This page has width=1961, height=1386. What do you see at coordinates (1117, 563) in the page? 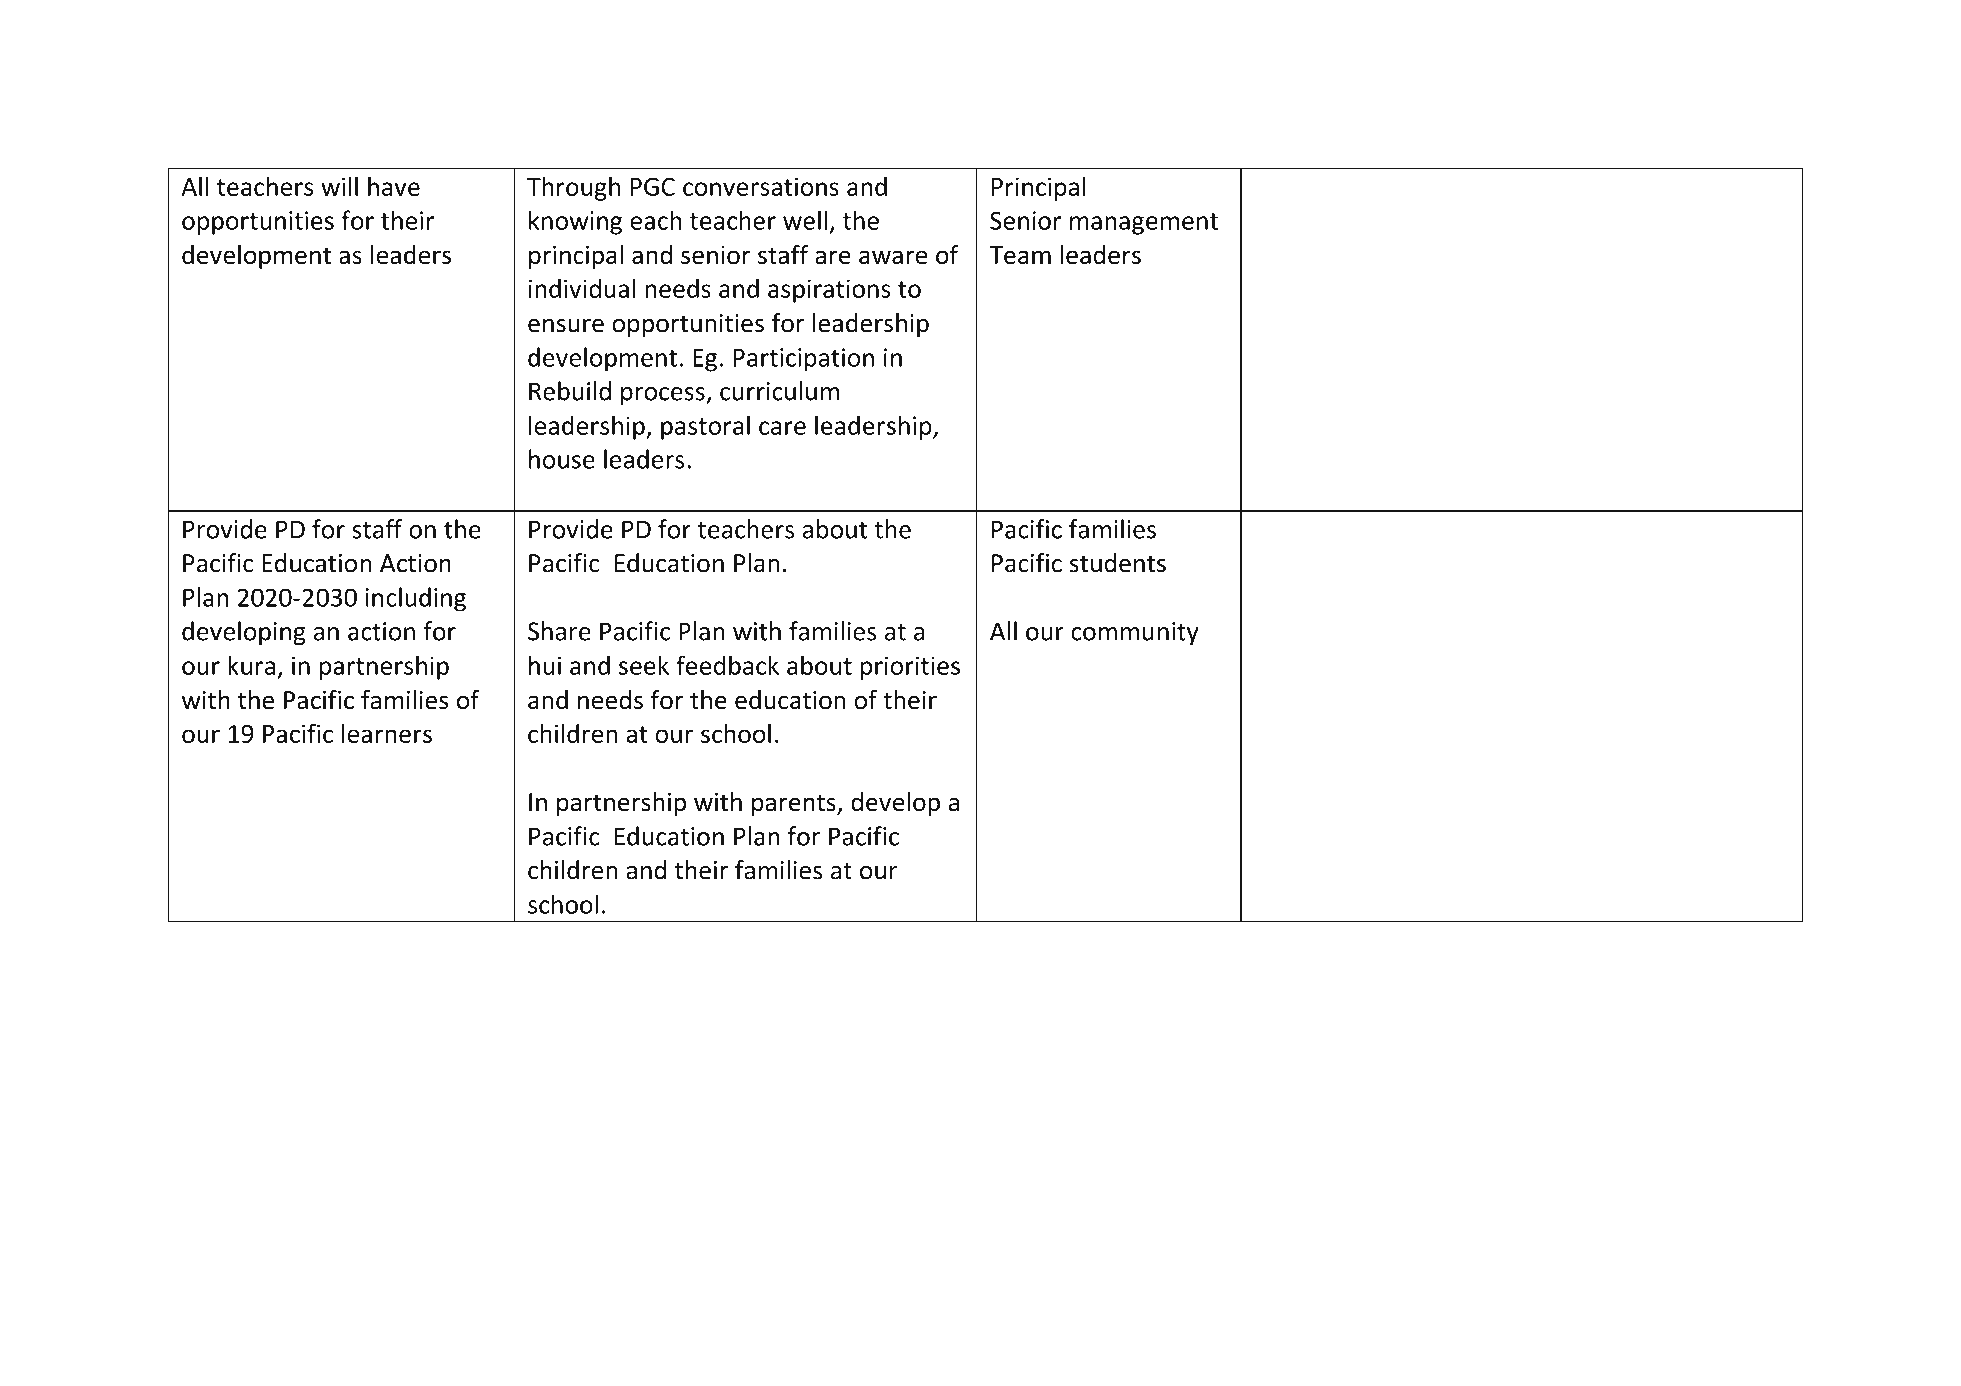
I see `students` at bounding box center [1117, 563].
